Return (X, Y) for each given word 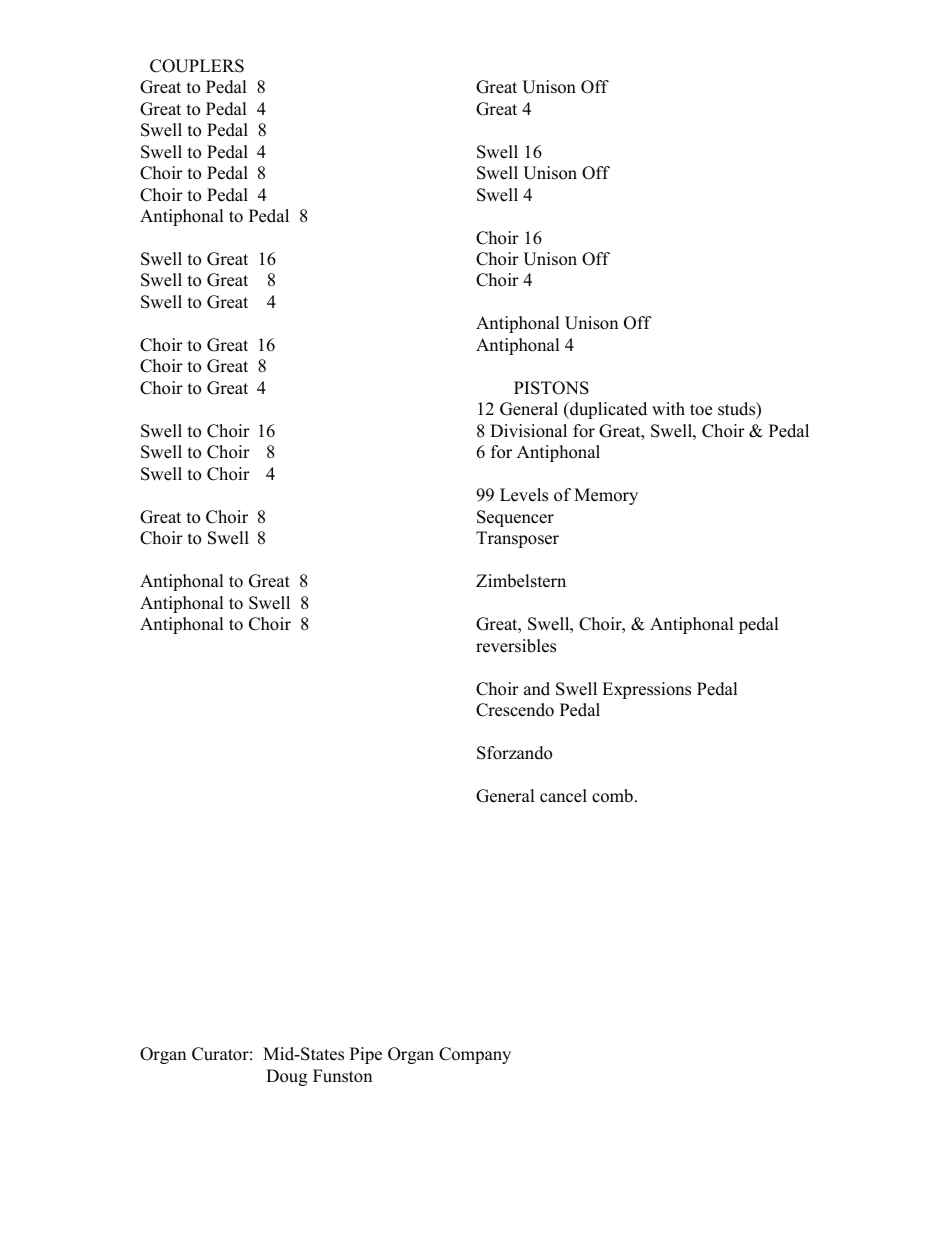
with (668, 408)
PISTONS (551, 388)
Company (475, 1055)
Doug (286, 1077)
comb (612, 796)
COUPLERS (197, 66)
